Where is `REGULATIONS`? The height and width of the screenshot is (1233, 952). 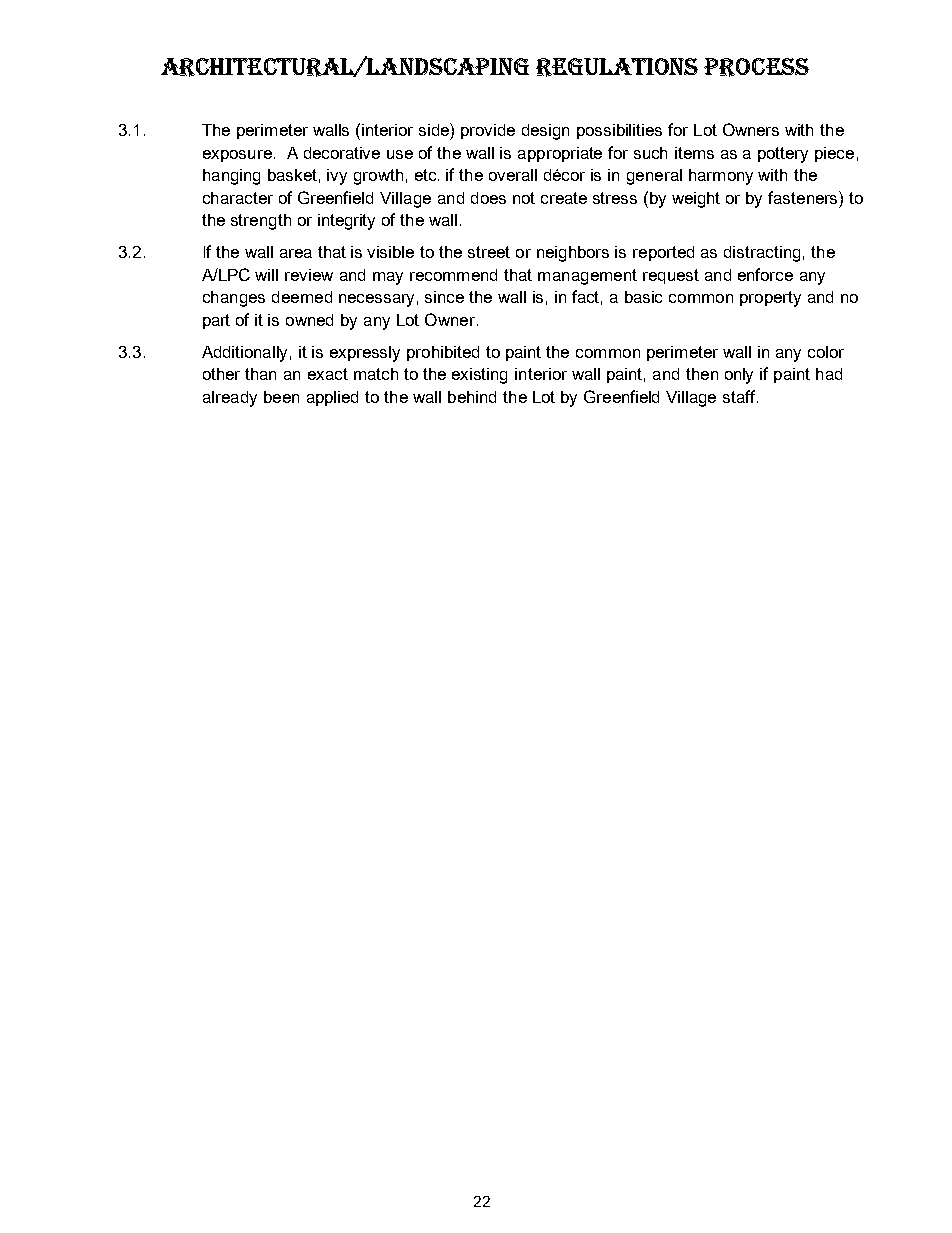
REGULATIONS is located at coordinates (617, 67).
